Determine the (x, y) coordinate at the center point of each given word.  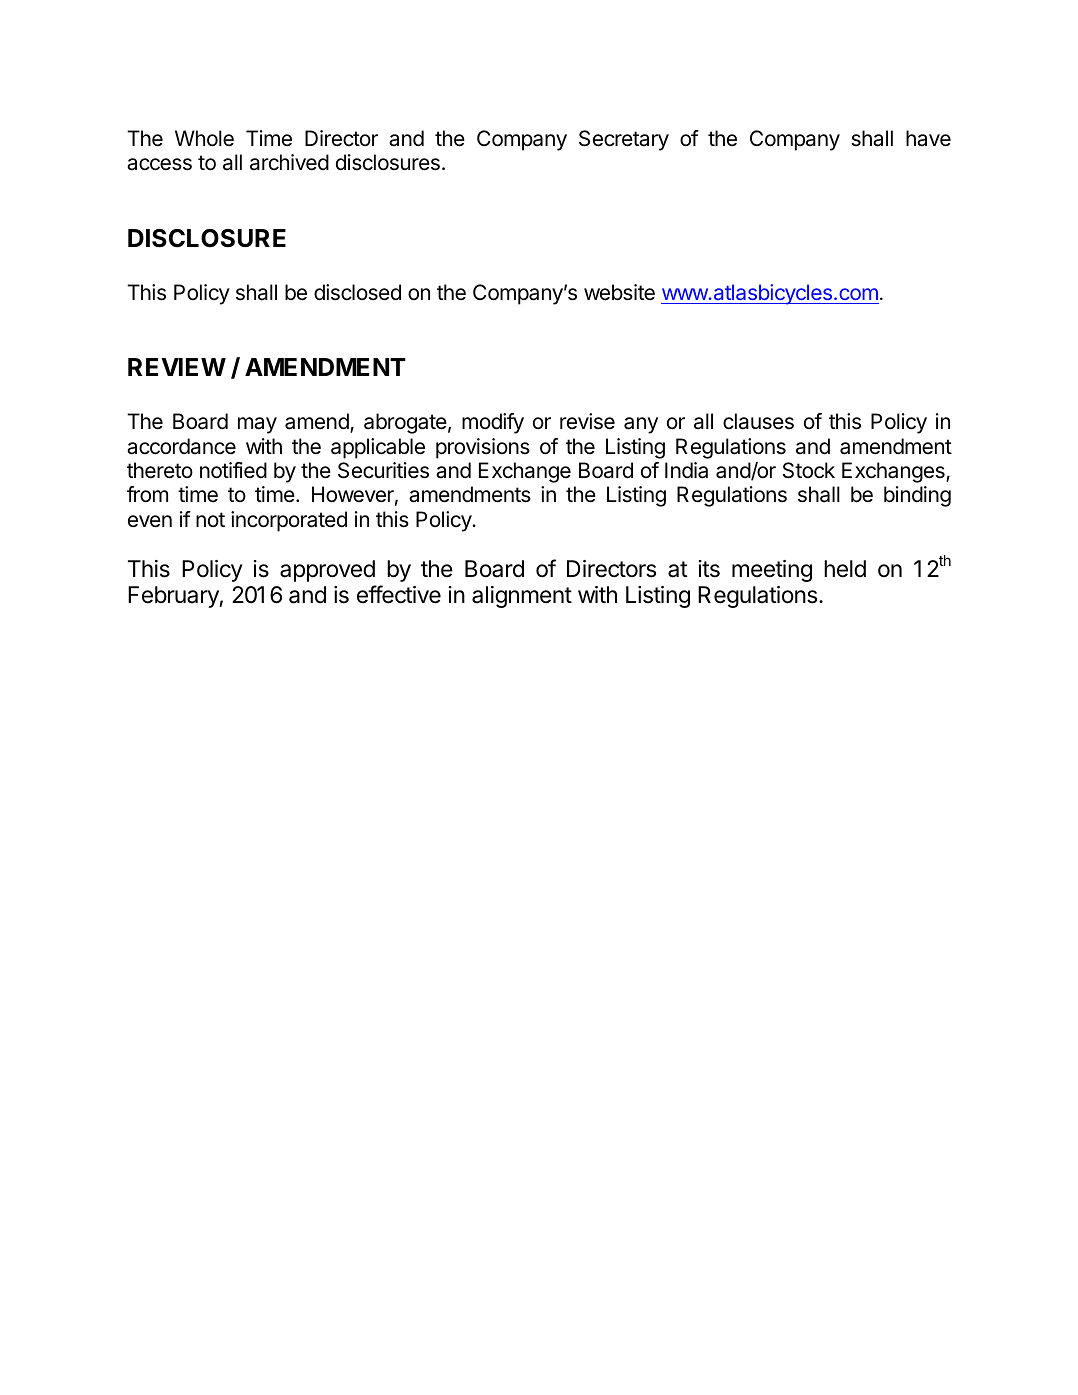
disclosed (357, 292)
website (619, 292)
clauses (758, 421)
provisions (483, 448)
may (257, 425)
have (928, 138)
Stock (809, 470)
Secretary (624, 140)
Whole (204, 138)
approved (327, 571)
